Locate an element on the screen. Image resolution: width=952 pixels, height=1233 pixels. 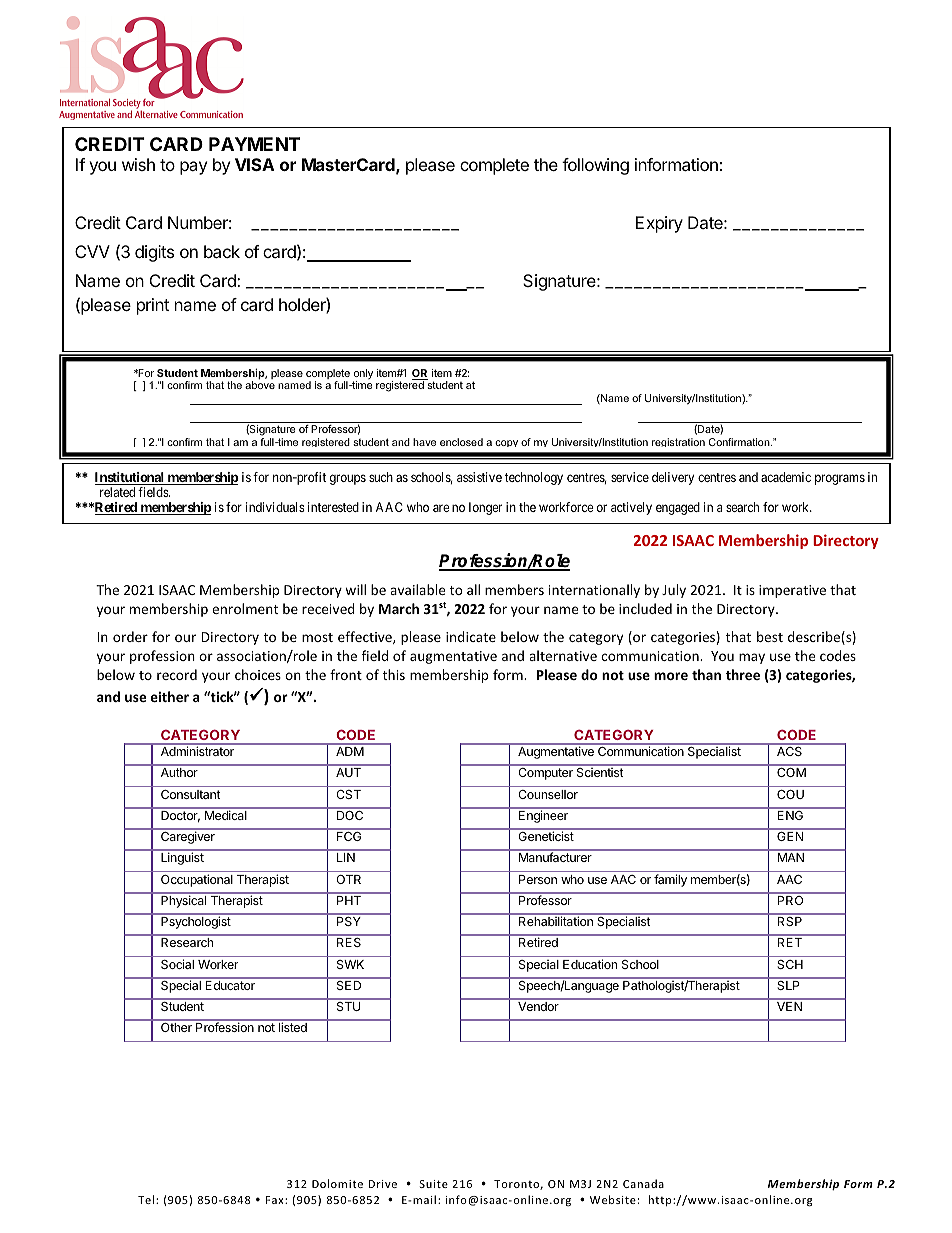
VISA is located at coordinates (255, 164).
